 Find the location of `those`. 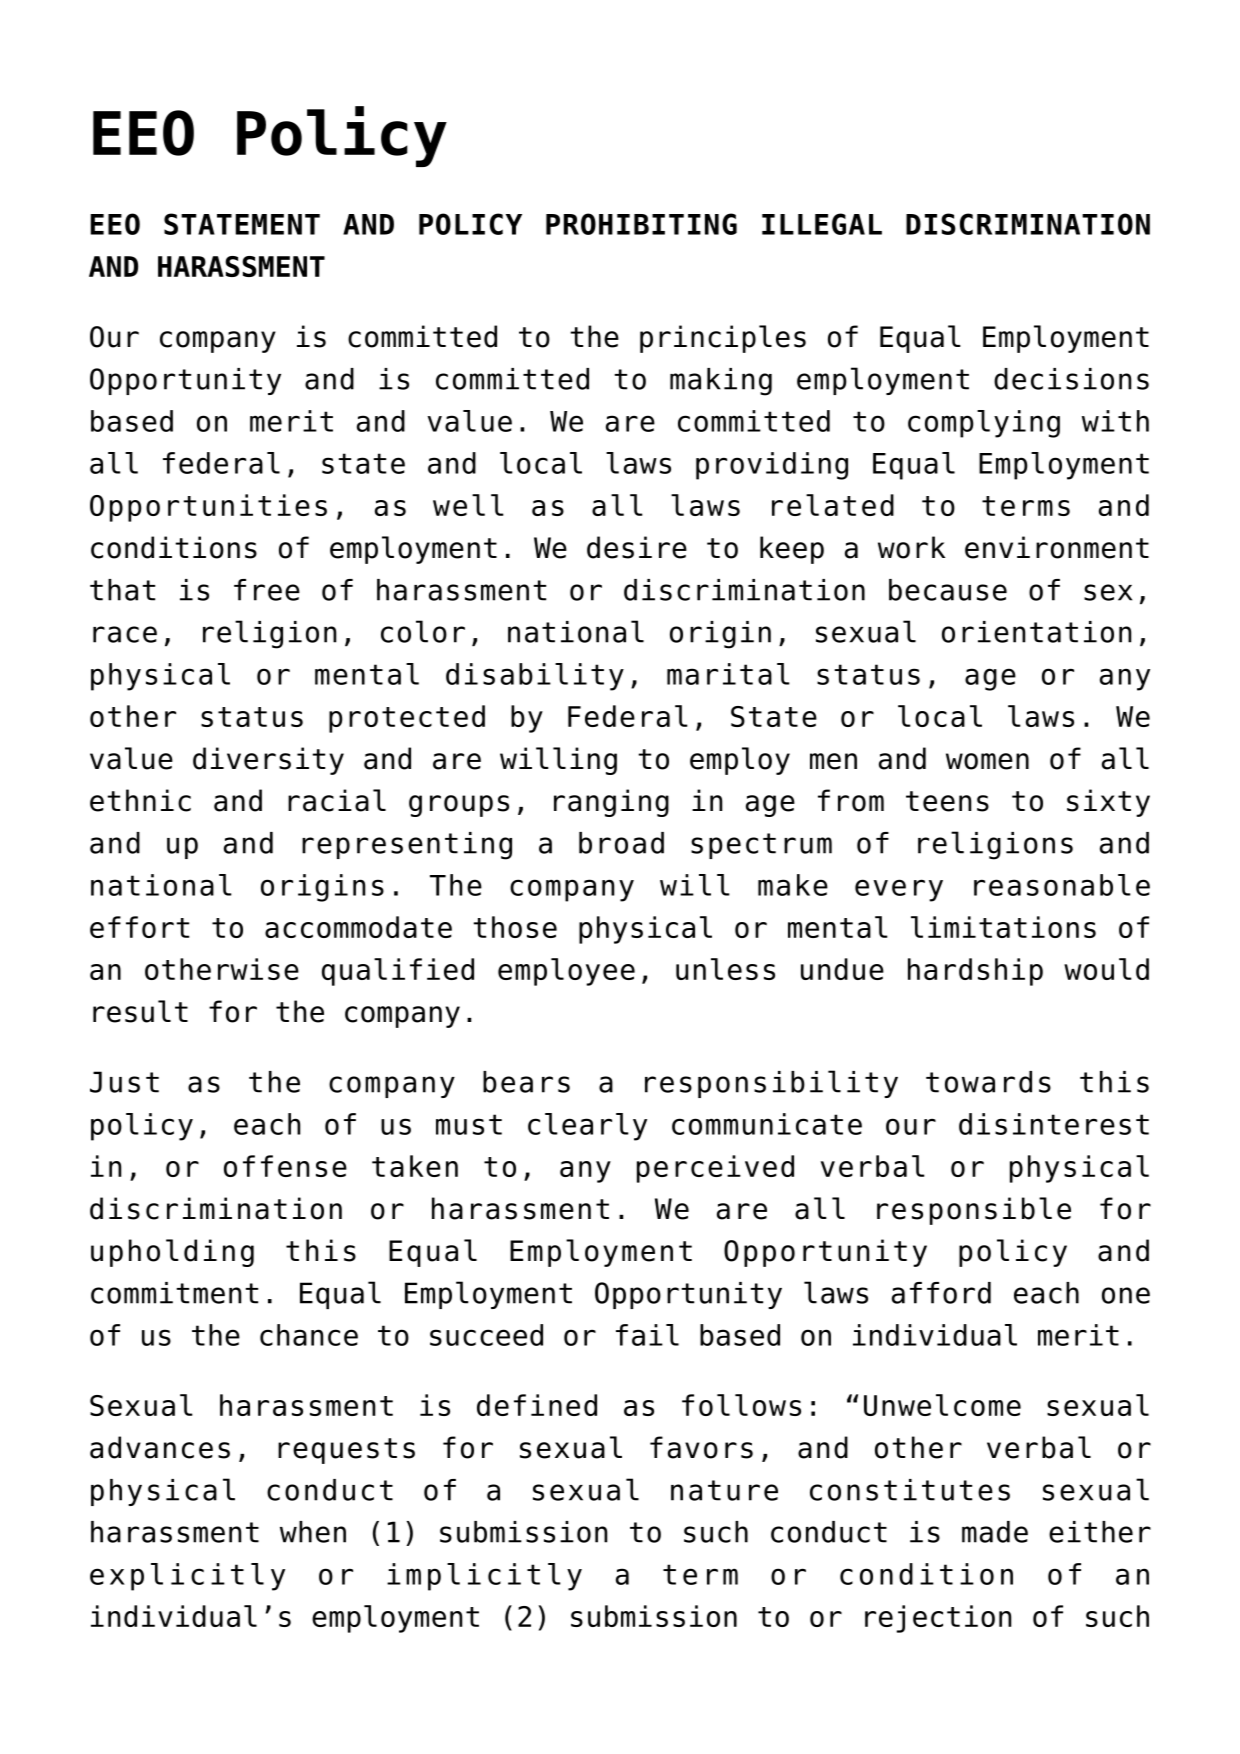

those is located at coordinates (515, 927).
